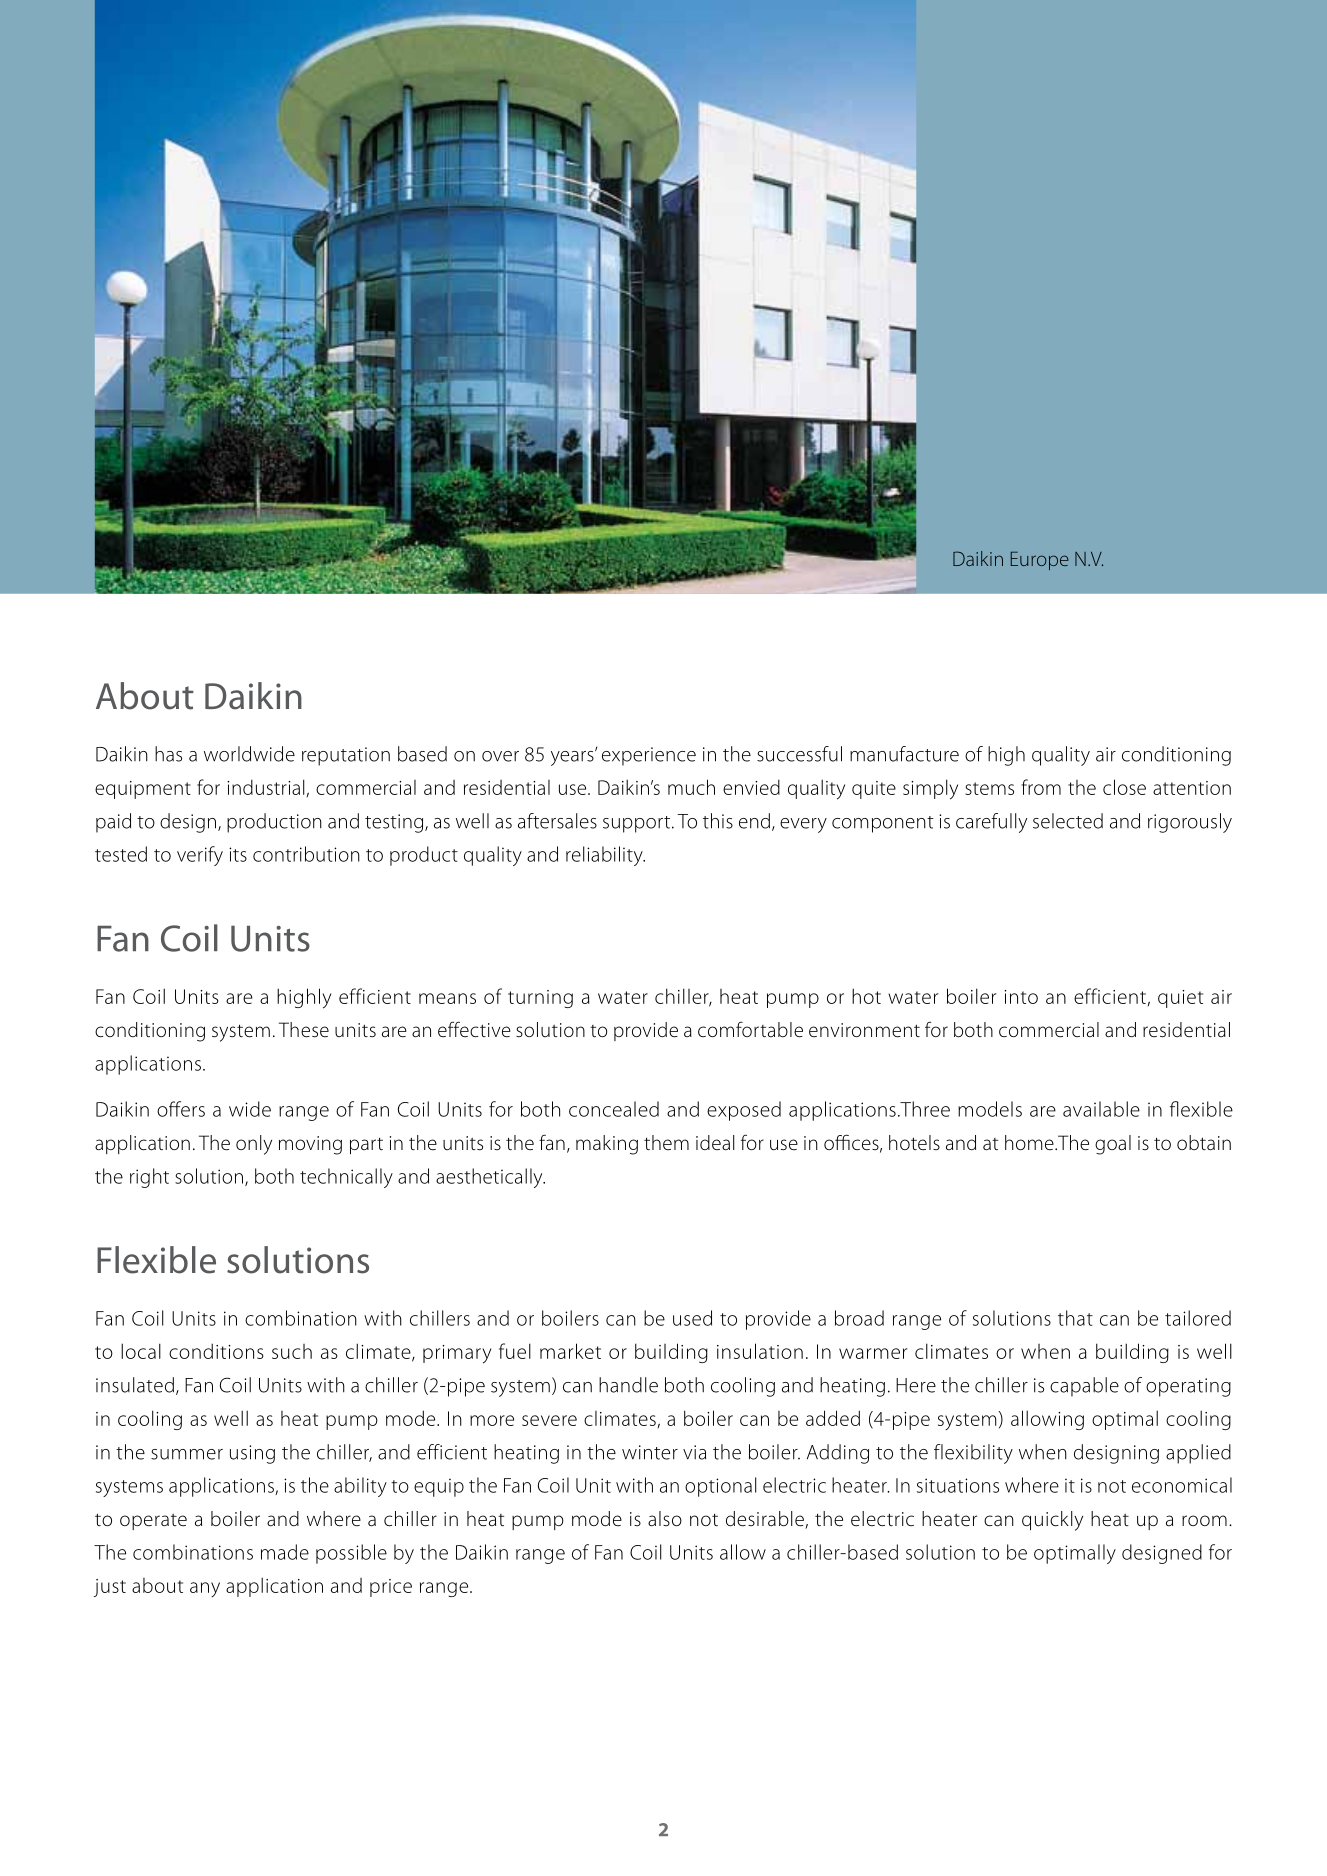 This screenshot has width=1327, height=1876. Describe the element at coordinates (1040, 561) in the screenshot. I see `Europe` at that location.
